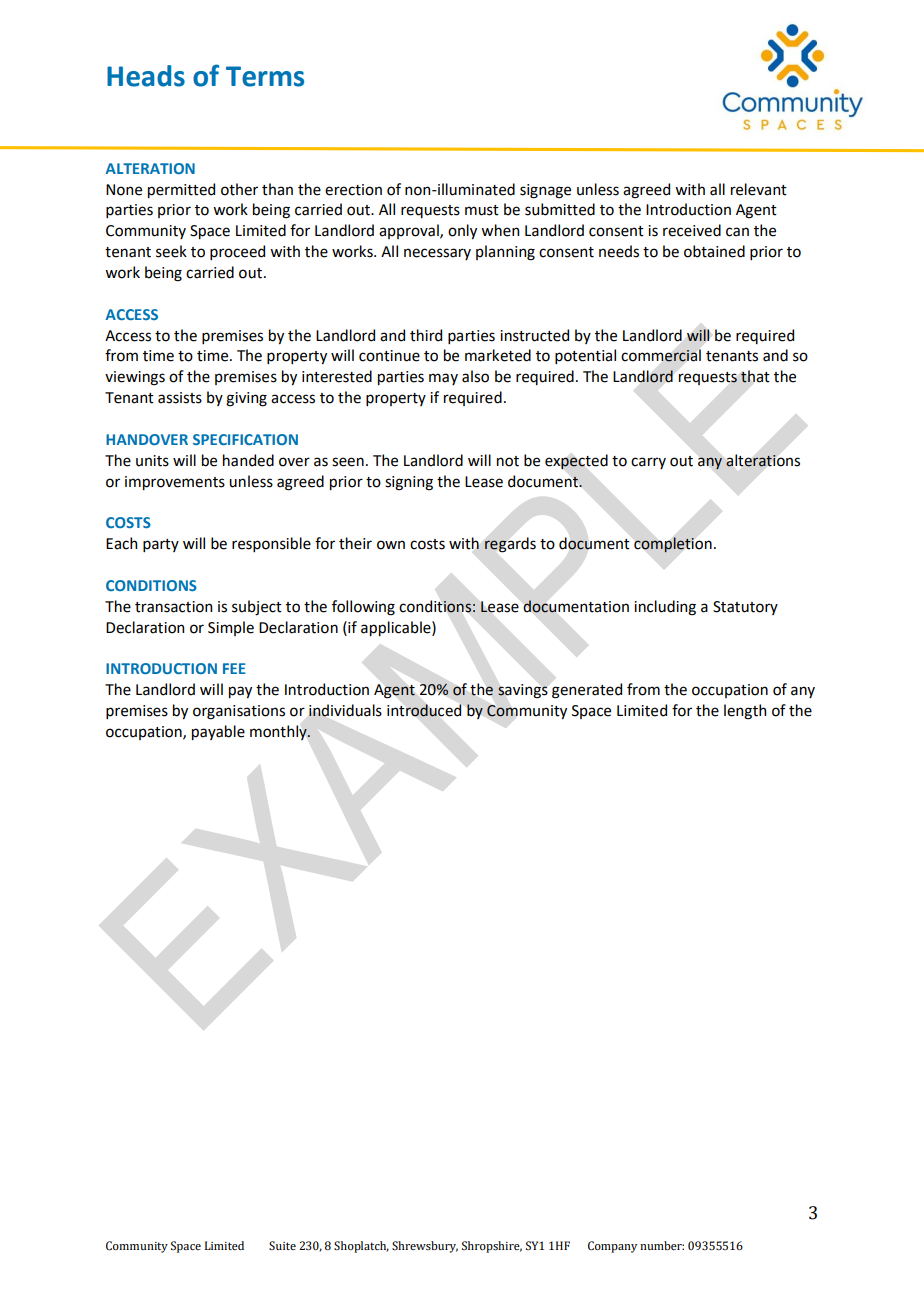  What do you see at coordinates (759, 189) in the image?
I see `relevant` at bounding box center [759, 189].
